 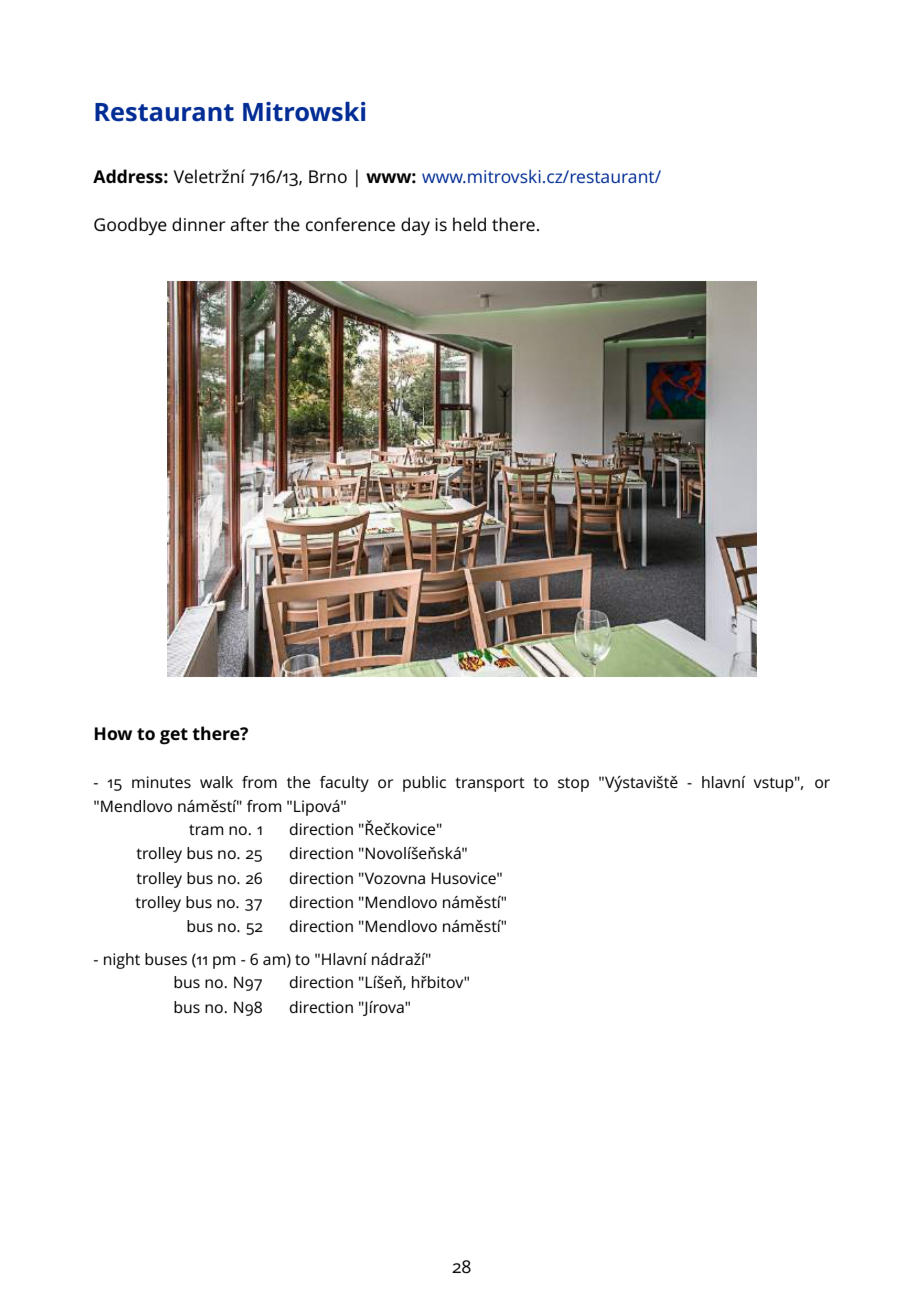 I want to click on public, so click(x=424, y=784).
